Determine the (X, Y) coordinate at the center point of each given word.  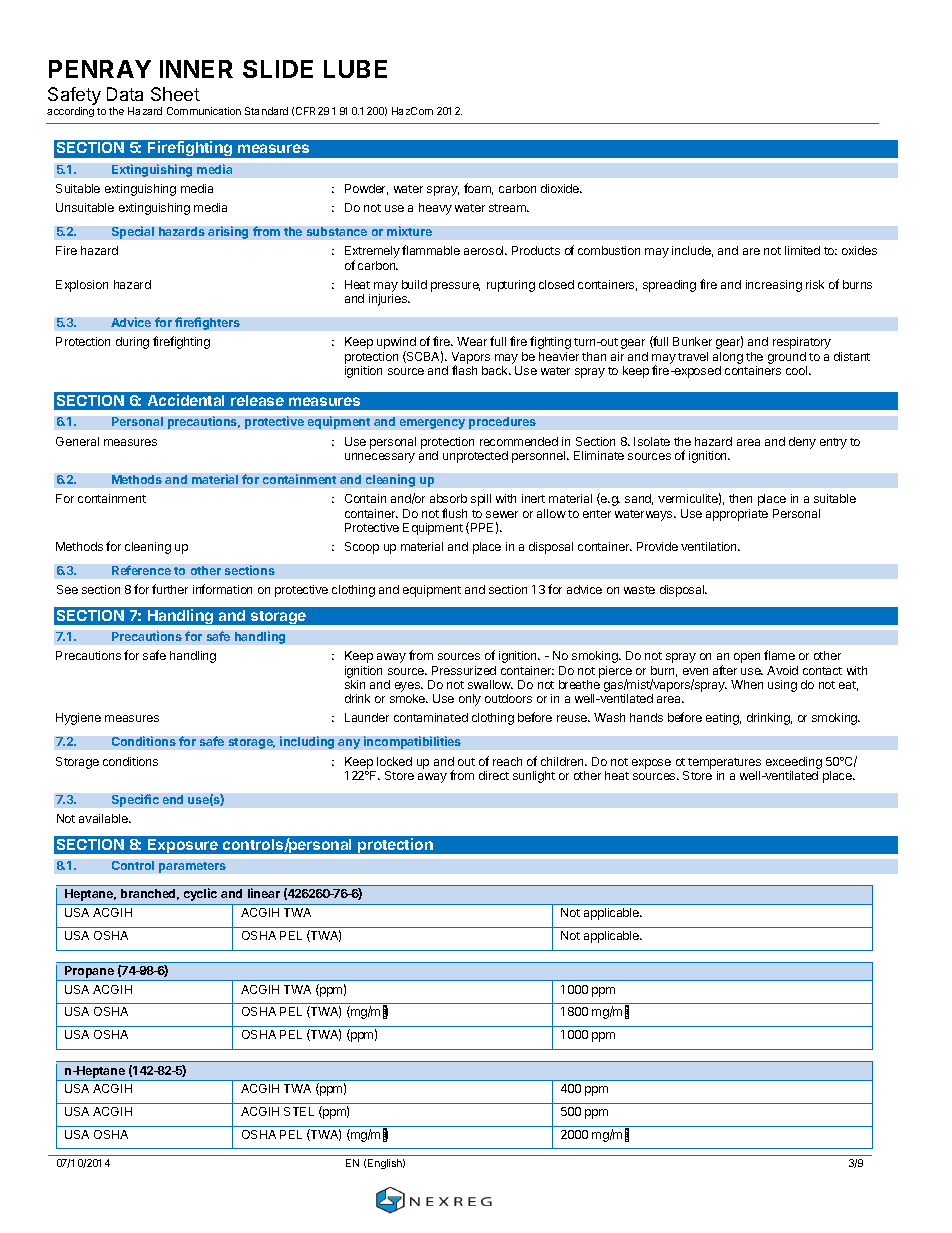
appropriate (737, 515)
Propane (90, 973)
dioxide (561, 188)
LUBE (355, 69)
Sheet (175, 94)
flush (454, 513)
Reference (141, 570)
